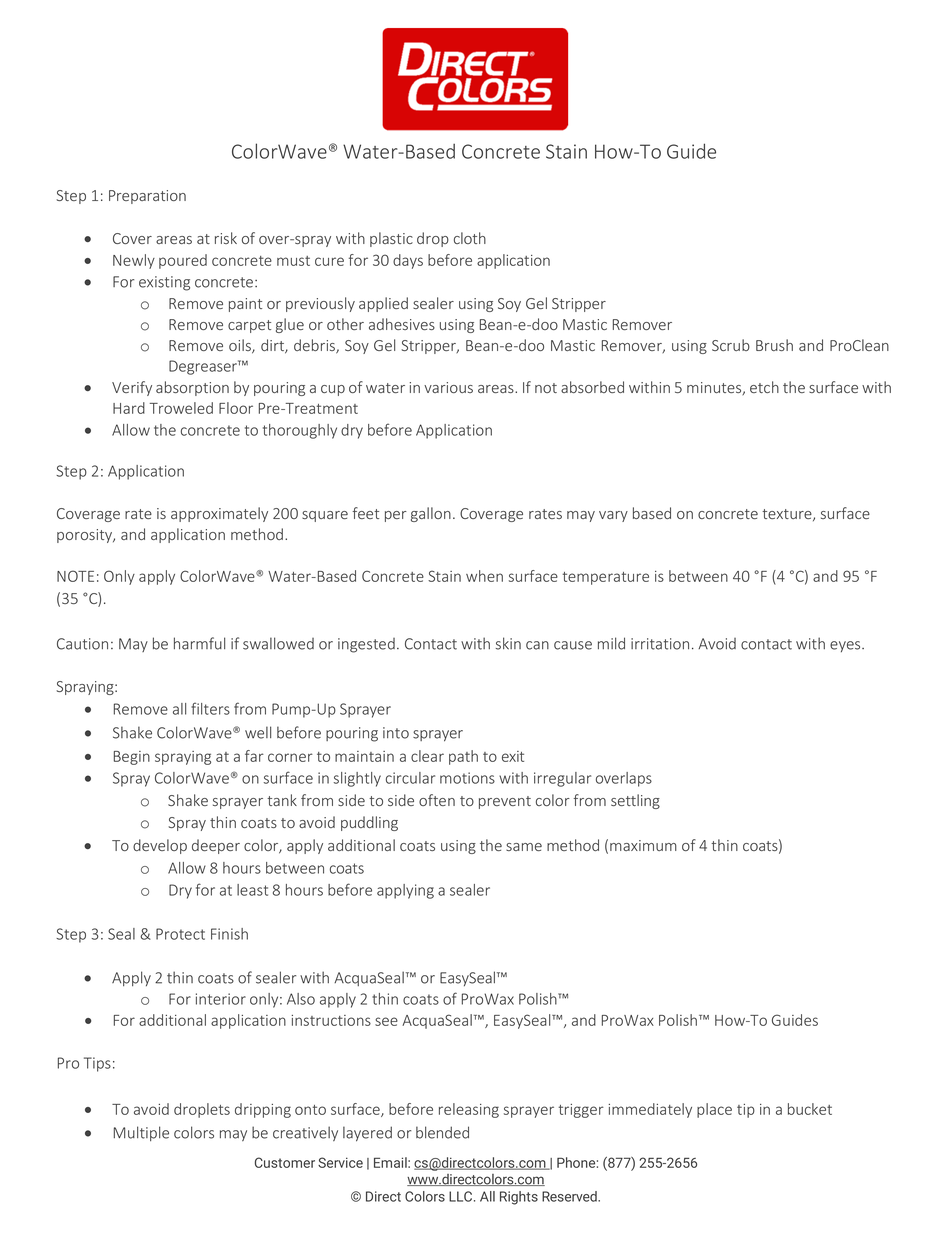 The width and height of the screenshot is (952, 1233). What do you see at coordinates (160, 846) in the screenshot?
I see `develop` at bounding box center [160, 846].
